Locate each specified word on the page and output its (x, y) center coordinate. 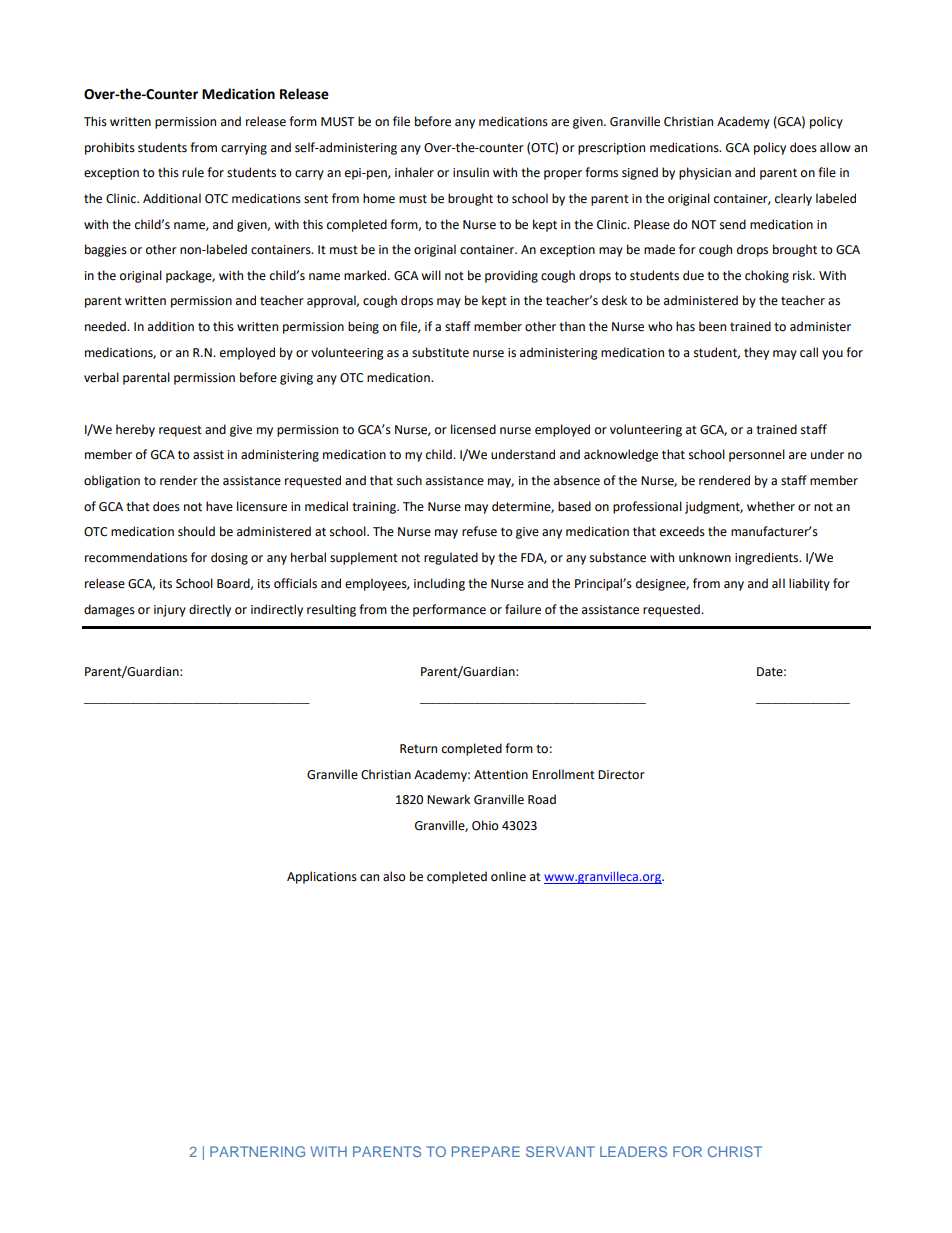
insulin (471, 172)
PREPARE (486, 1151)
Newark (448, 799)
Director (621, 775)
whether (771, 506)
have (219, 506)
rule (193, 172)
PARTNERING (257, 1151)
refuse (479, 531)
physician (705, 173)
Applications (322, 877)
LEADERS (633, 1151)
